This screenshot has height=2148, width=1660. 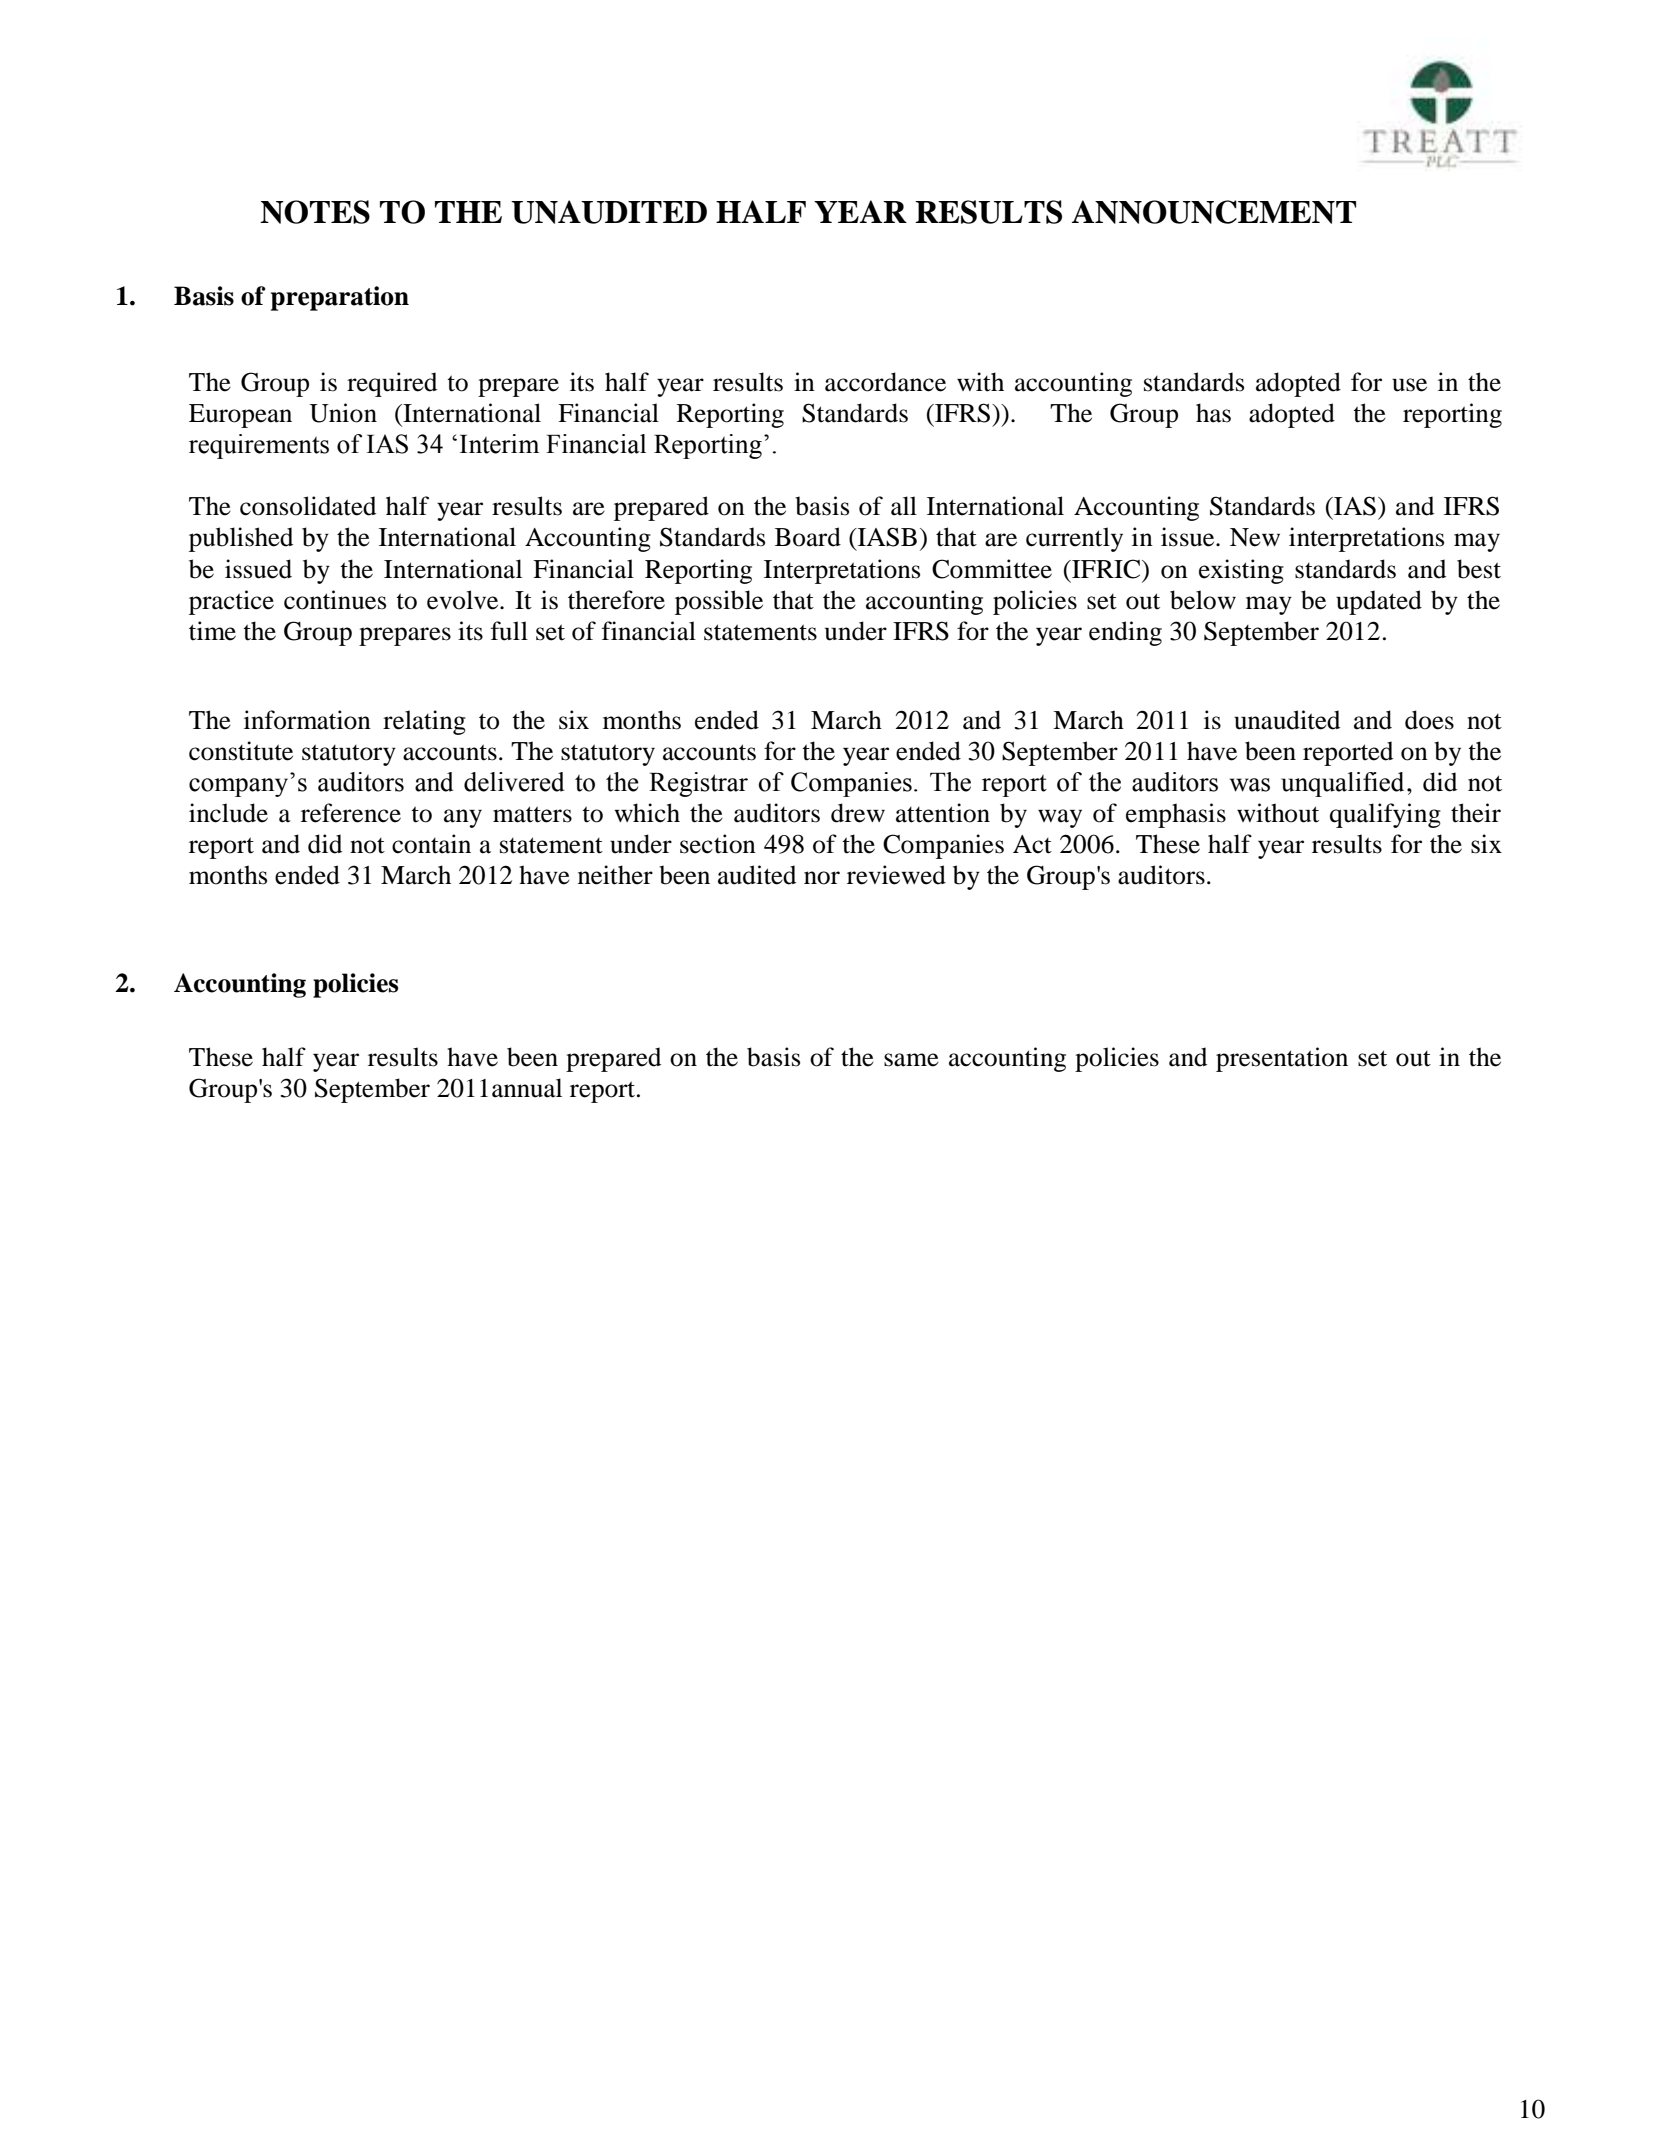 I want to click on ANNOUNCEMENT, so click(x=1214, y=212).
